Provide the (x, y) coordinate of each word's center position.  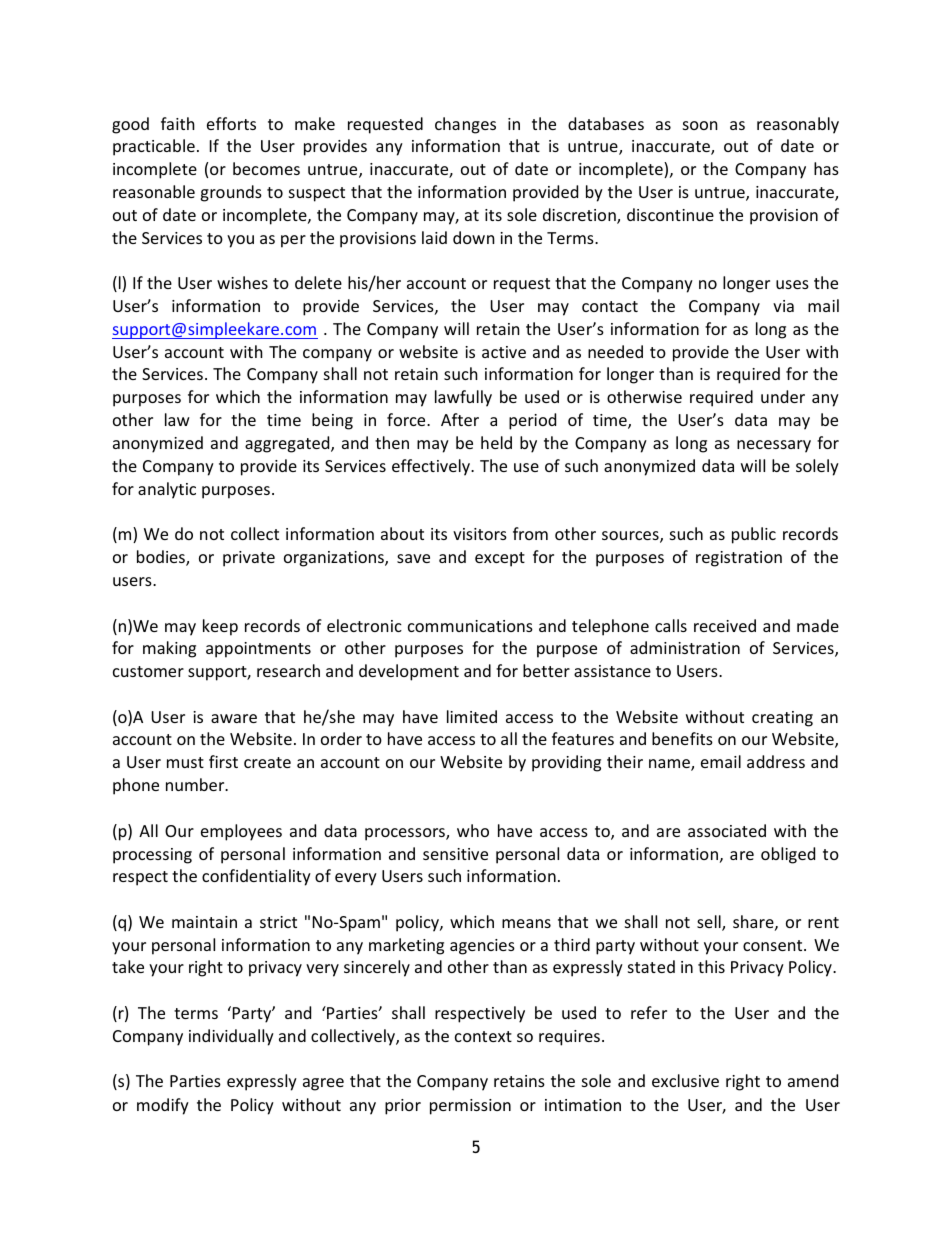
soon (700, 125)
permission (470, 1107)
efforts (231, 123)
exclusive (685, 1080)
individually (231, 1037)
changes (465, 125)
